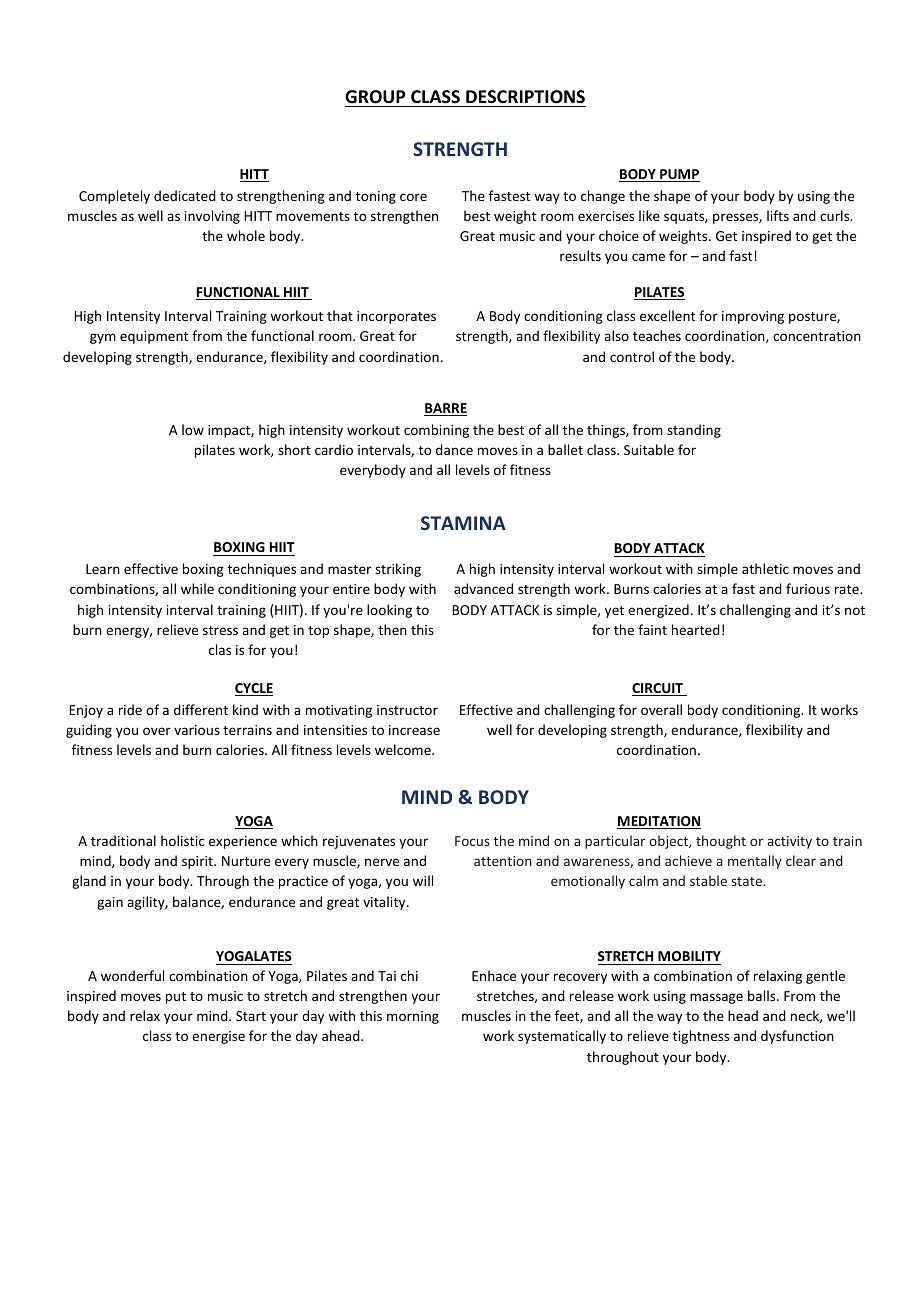 Image resolution: width=924 pixels, height=1308 pixels. What do you see at coordinates (185, 195) in the screenshot?
I see `dedicated` at bounding box center [185, 195].
